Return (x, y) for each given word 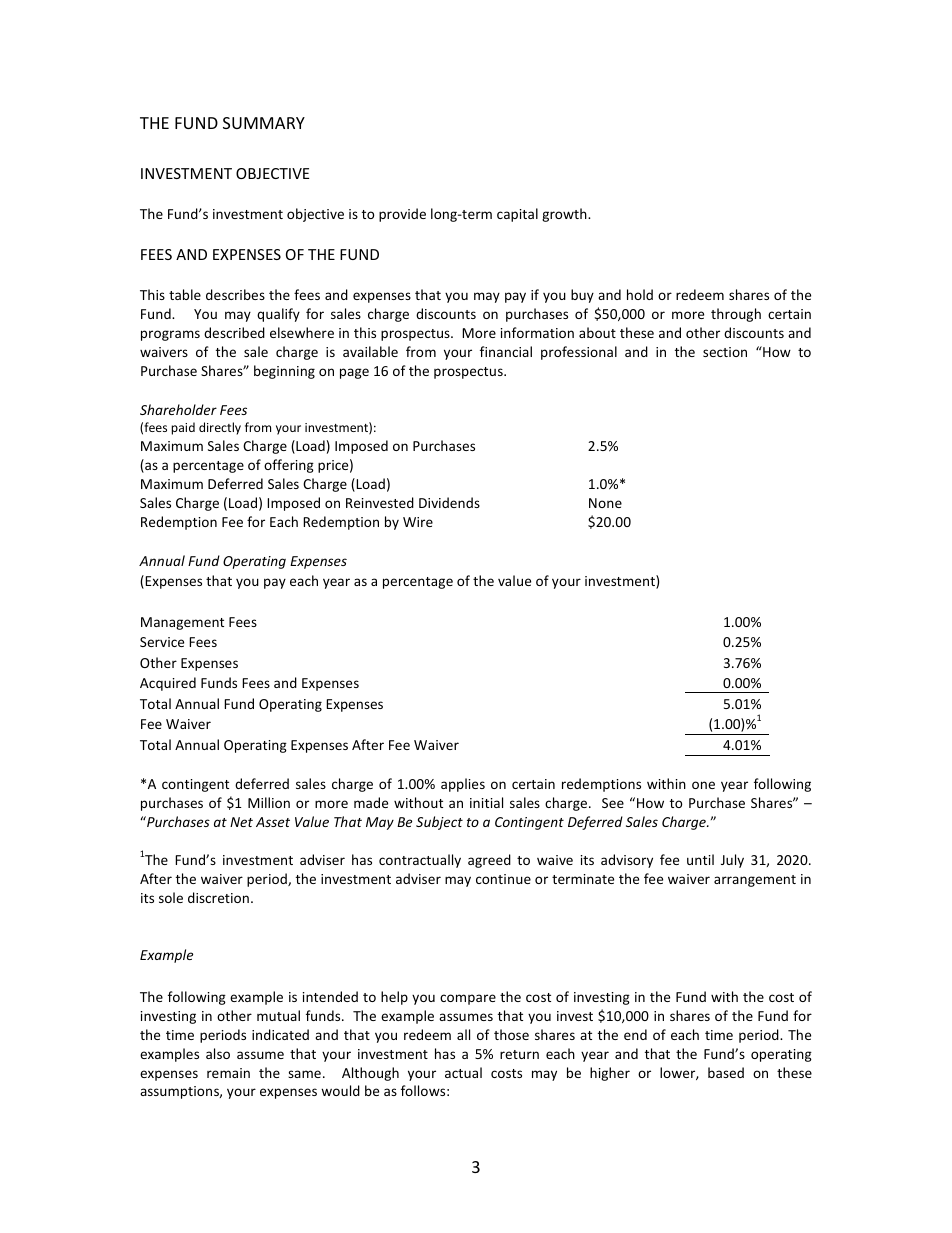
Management (182, 623)
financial (506, 351)
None (605, 503)
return (519, 1054)
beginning (284, 372)
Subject (439, 823)
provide (402, 215)
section (725, 352)
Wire (418, 522)
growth (565, 215)
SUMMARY (264, 123)
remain (228, 1073)
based (726, 1072)
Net (241, 822)
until (700, 859)
